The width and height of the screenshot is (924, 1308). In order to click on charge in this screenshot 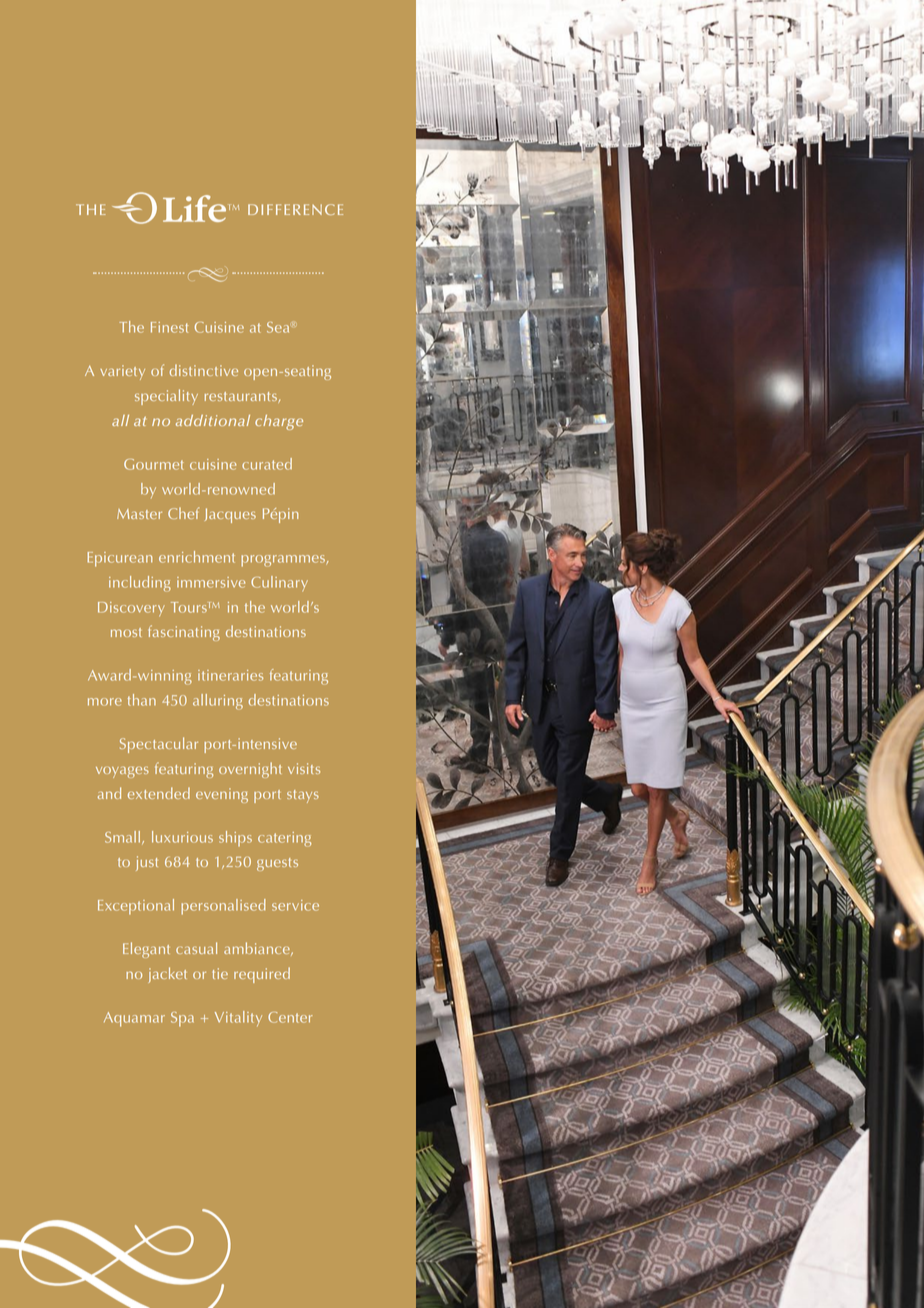, I will do `click(279, 422)`.
